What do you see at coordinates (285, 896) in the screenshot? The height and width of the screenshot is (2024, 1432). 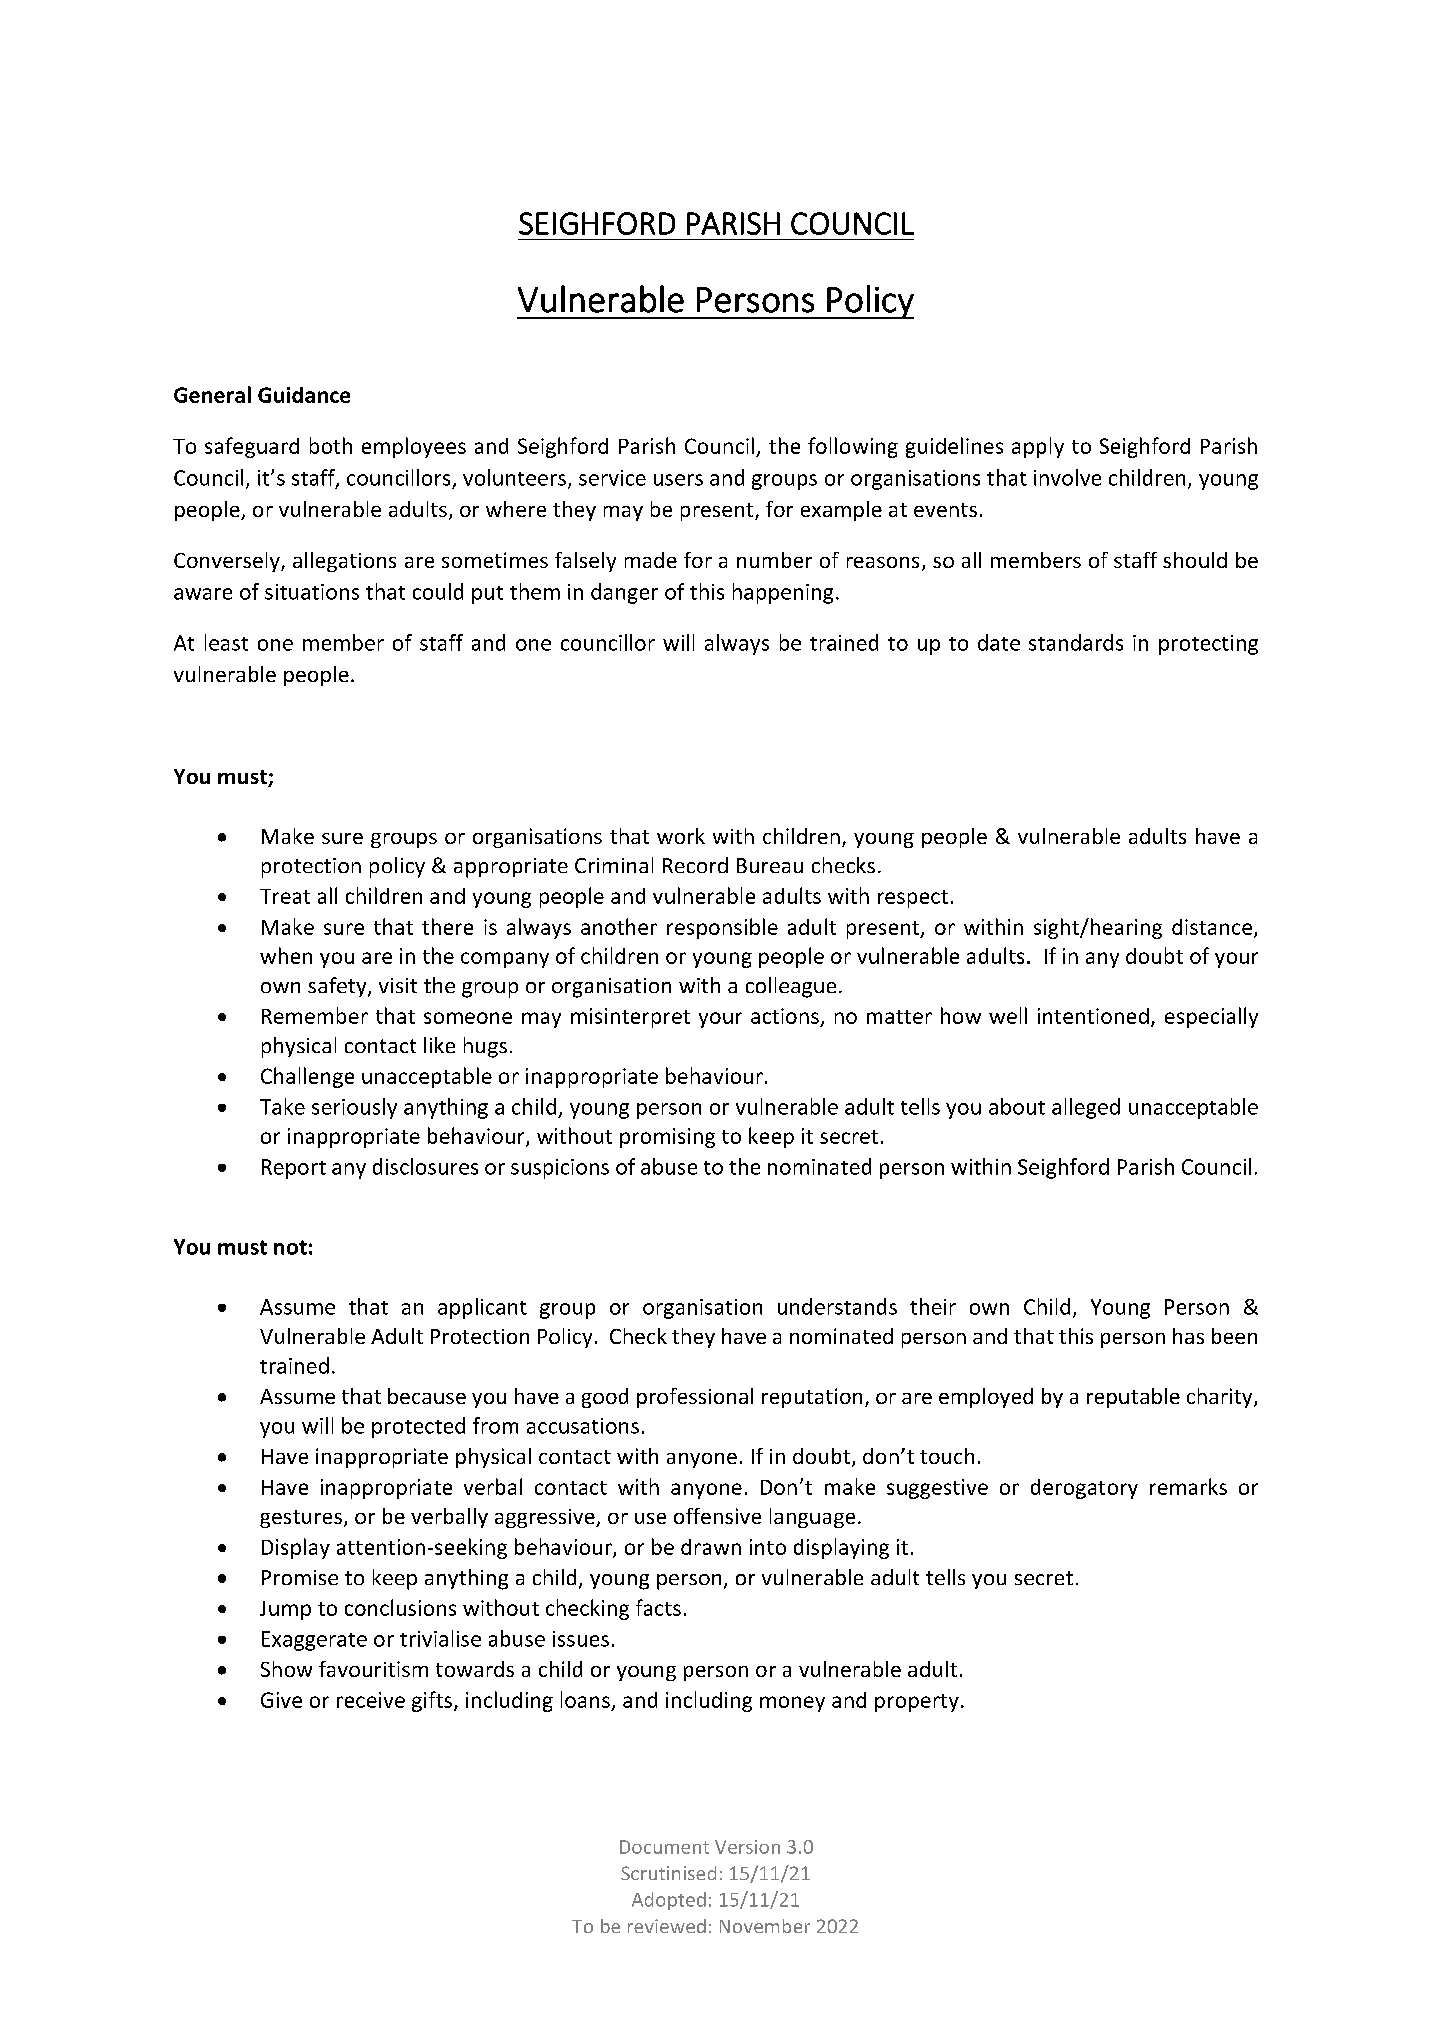 I see `Treat` at bounding box center [285, 896].
